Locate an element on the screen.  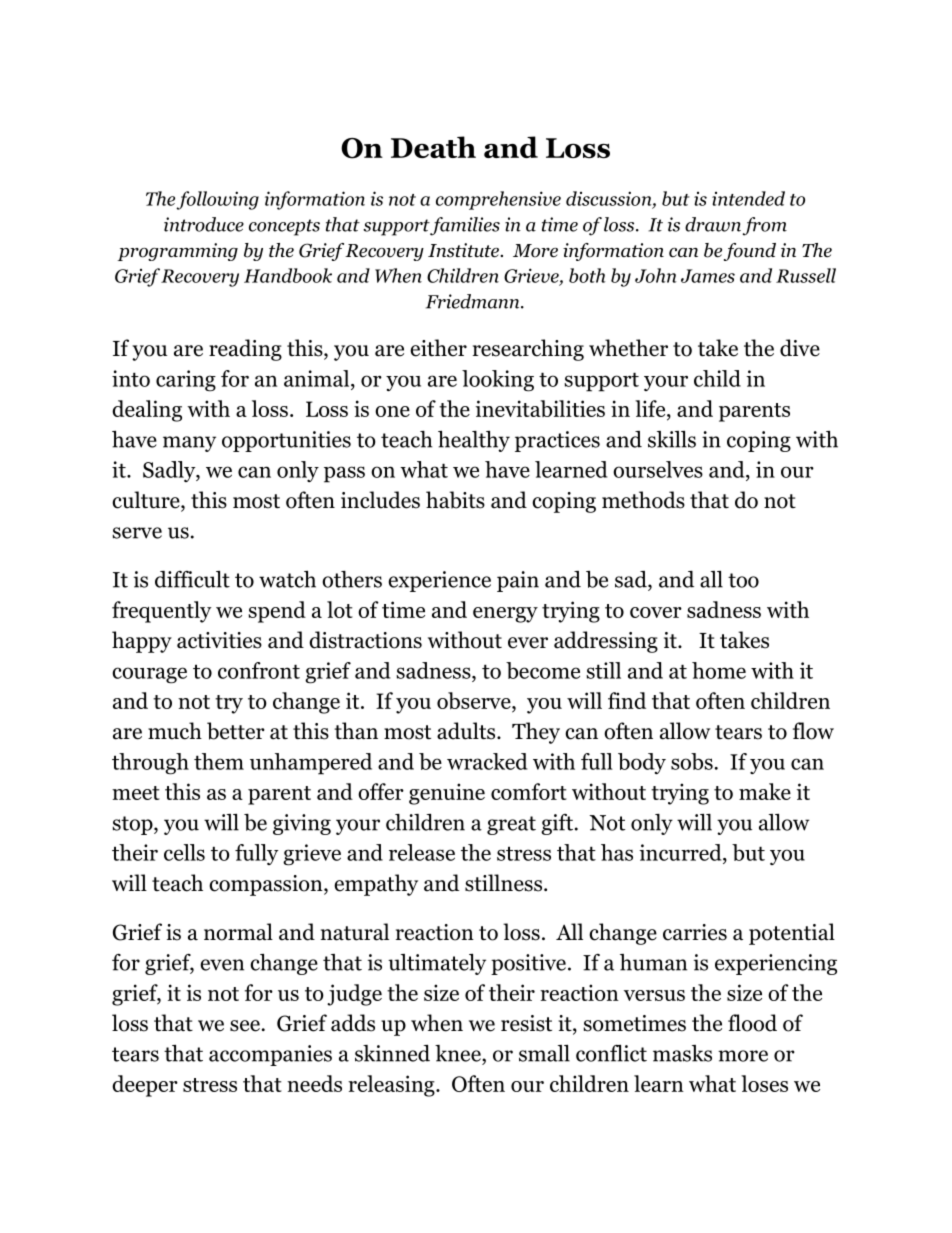
many is located at coordinates (189, 444).
